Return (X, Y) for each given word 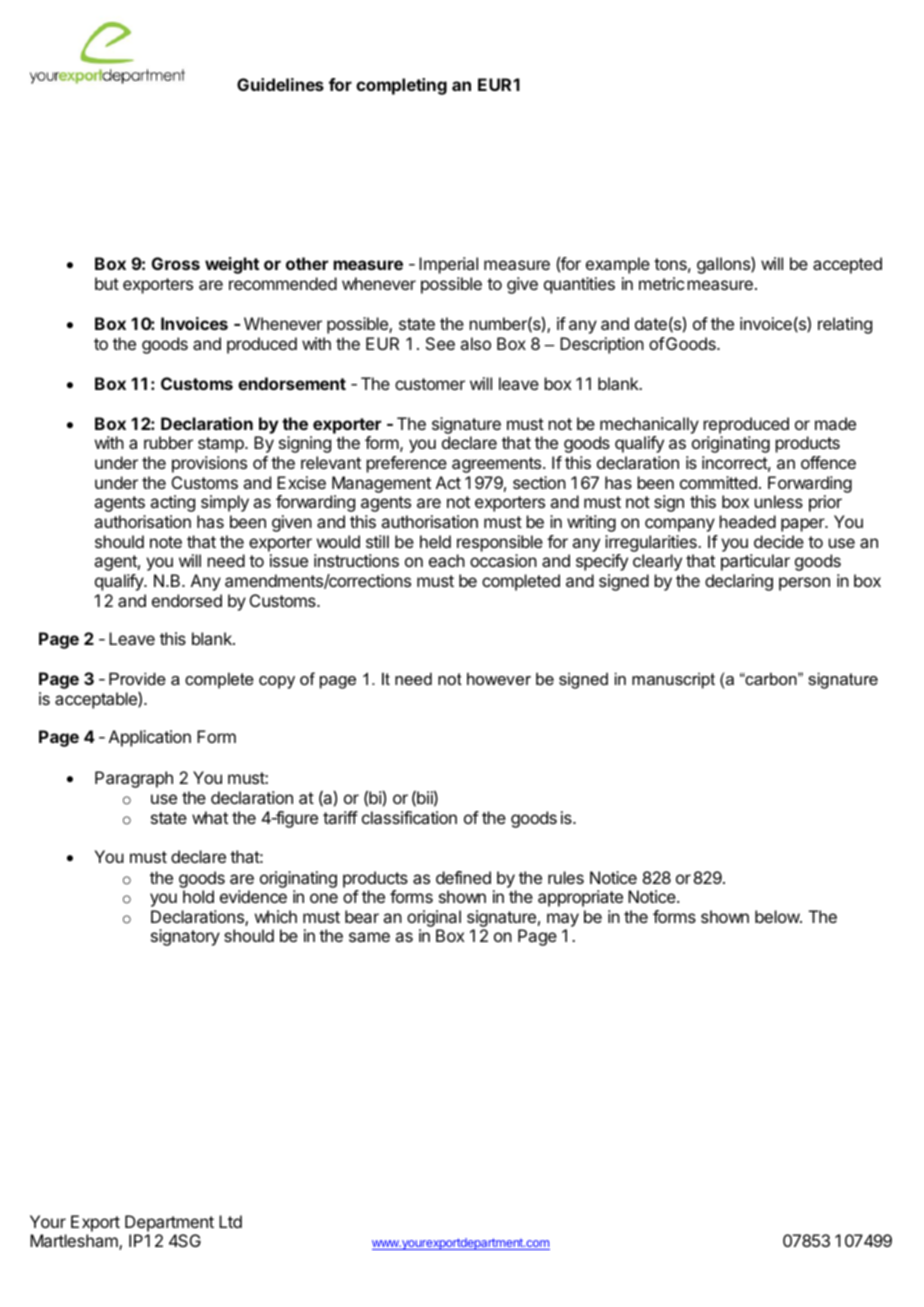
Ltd (230, 1221)
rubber (168, 442)
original (434, 918)
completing (401, 86)
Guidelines (280, 84)
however (499, 678)
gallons (724, 265)
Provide (137, 678)
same (369, 937)
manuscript (673, 680)
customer (430, 384)
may (563, 920)
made (835, 423)
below (778, 916)
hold (198, 896)
